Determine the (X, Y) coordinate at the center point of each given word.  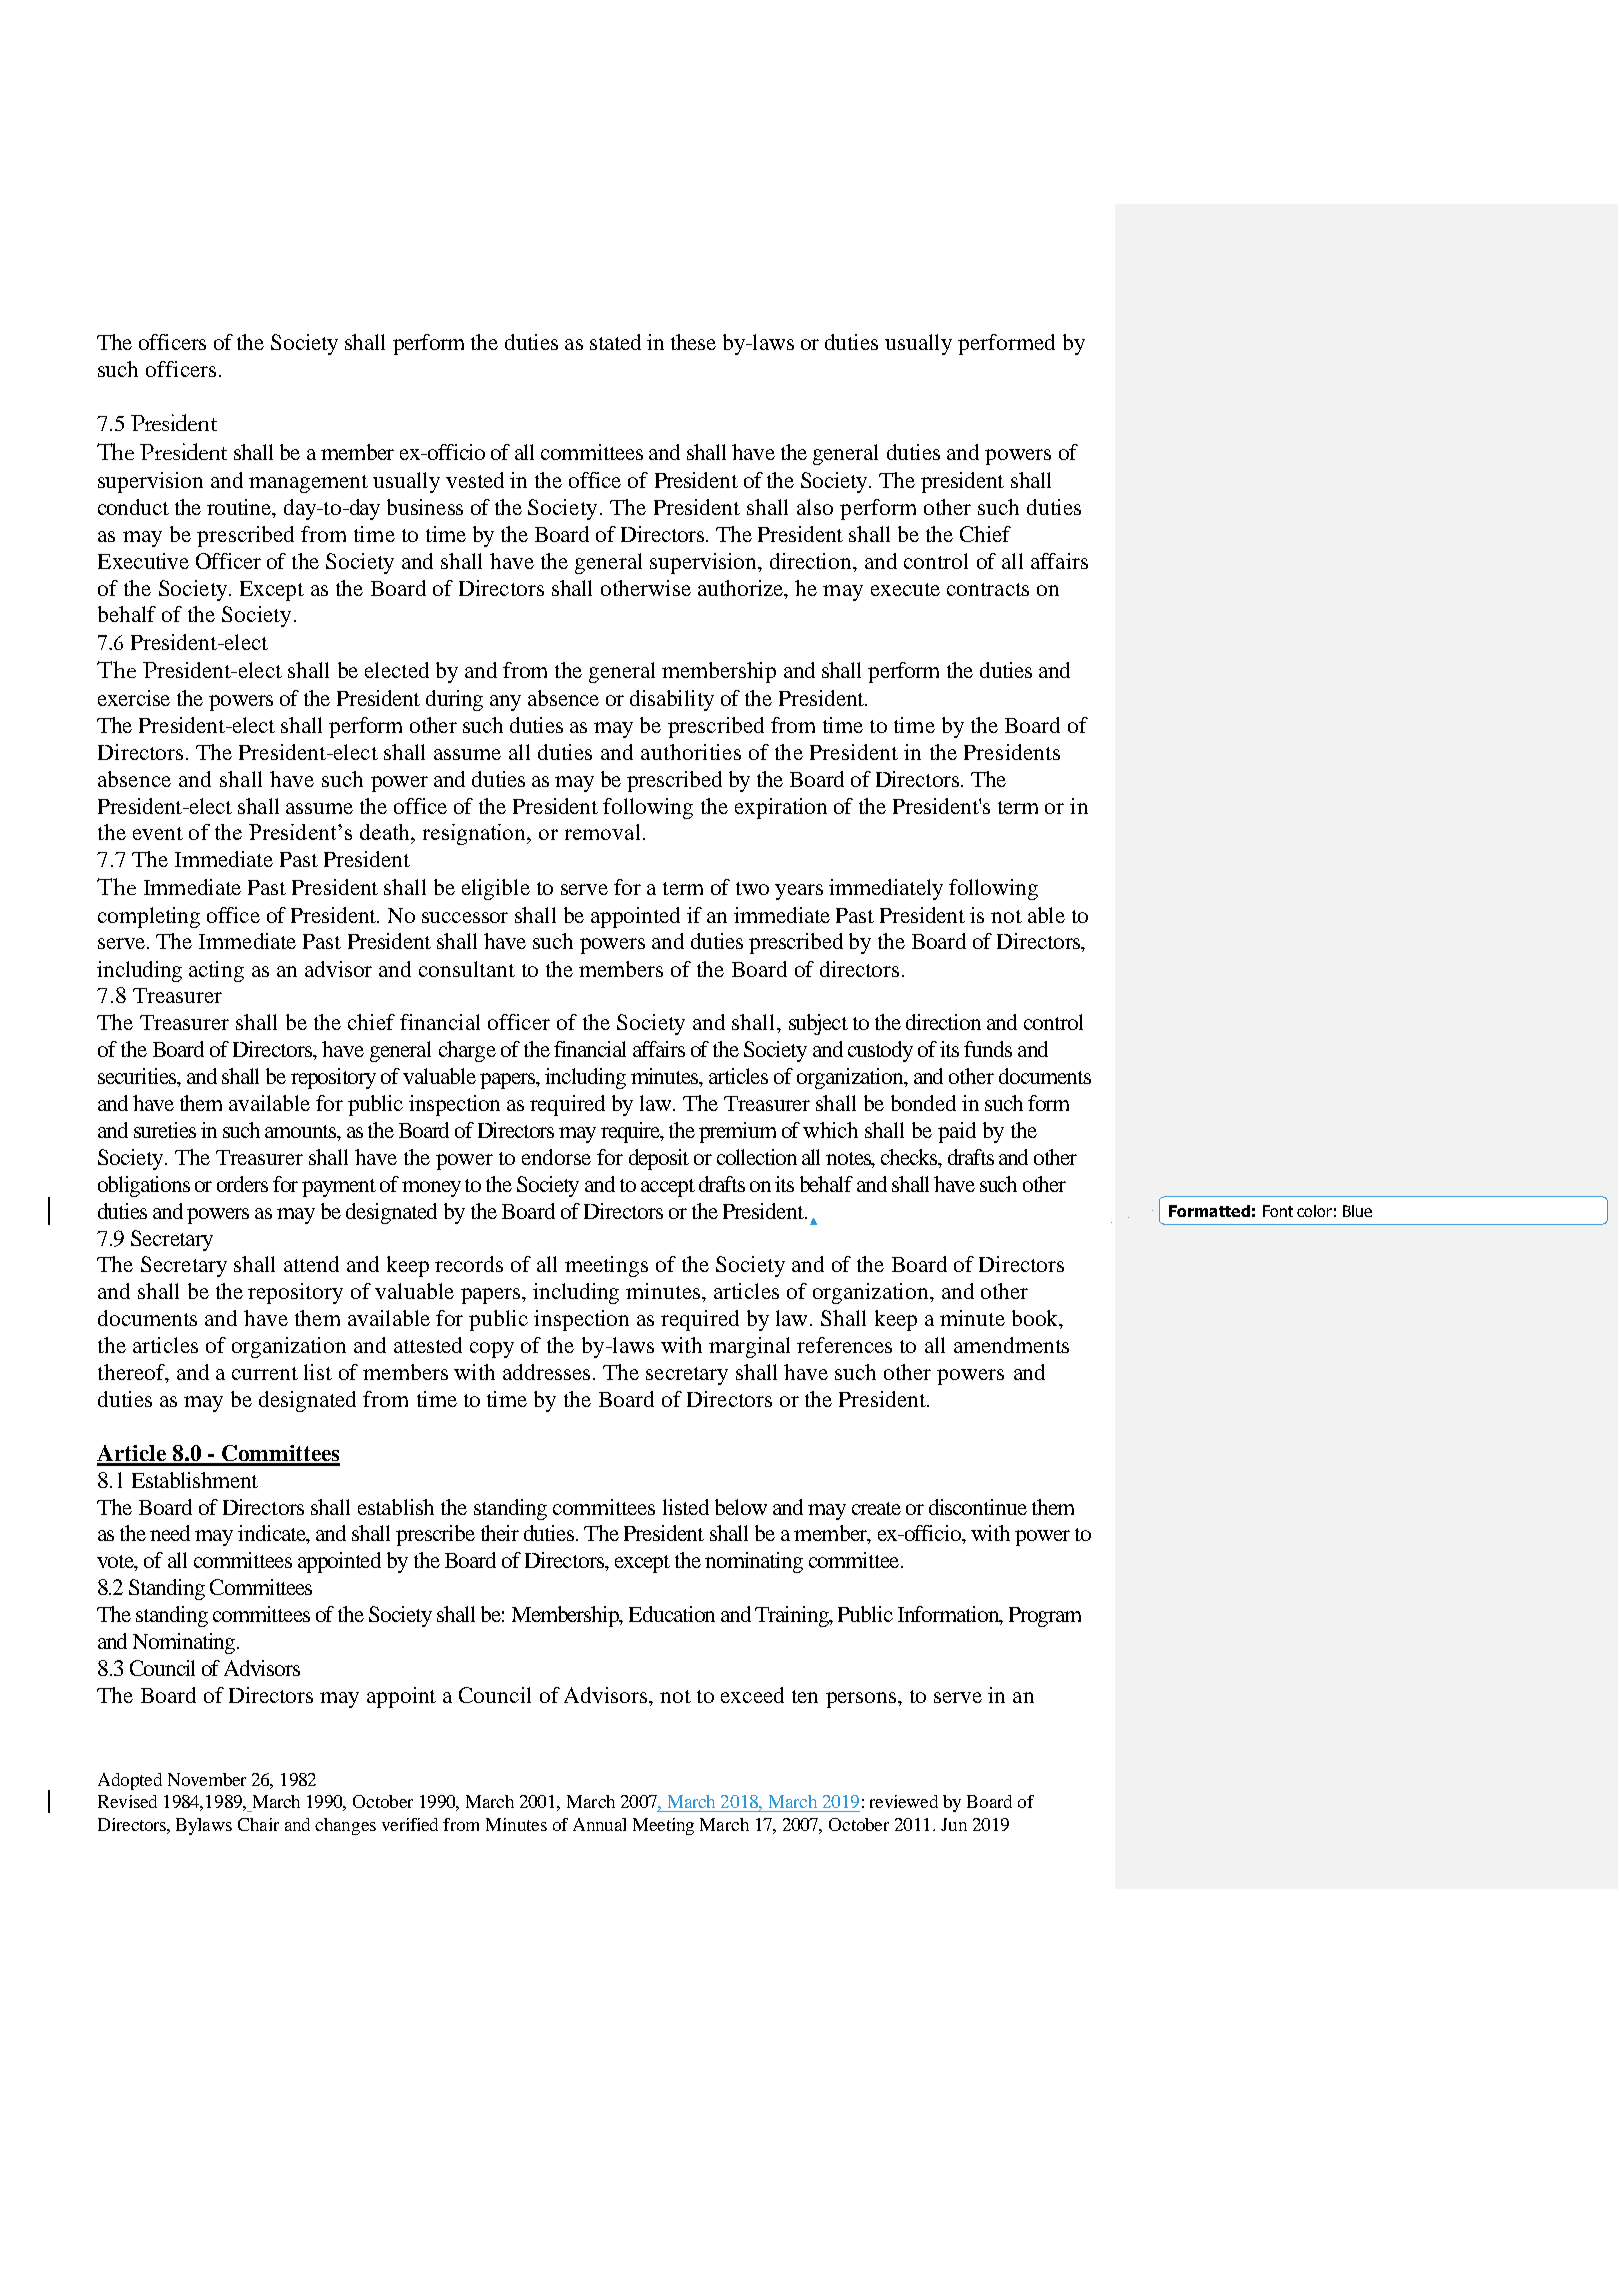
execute (905, 589)
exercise (134, 698)
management (308, 484)
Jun (954, 1824)
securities (138, 1076)
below (741, 1507)
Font (1278, 1211)
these (693, 342)
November (207, 1779)
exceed (752, 1695)
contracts (988, 589)
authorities (691, 752)
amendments (1011, 1345)
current (265, 1373)
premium (737, 1132)
